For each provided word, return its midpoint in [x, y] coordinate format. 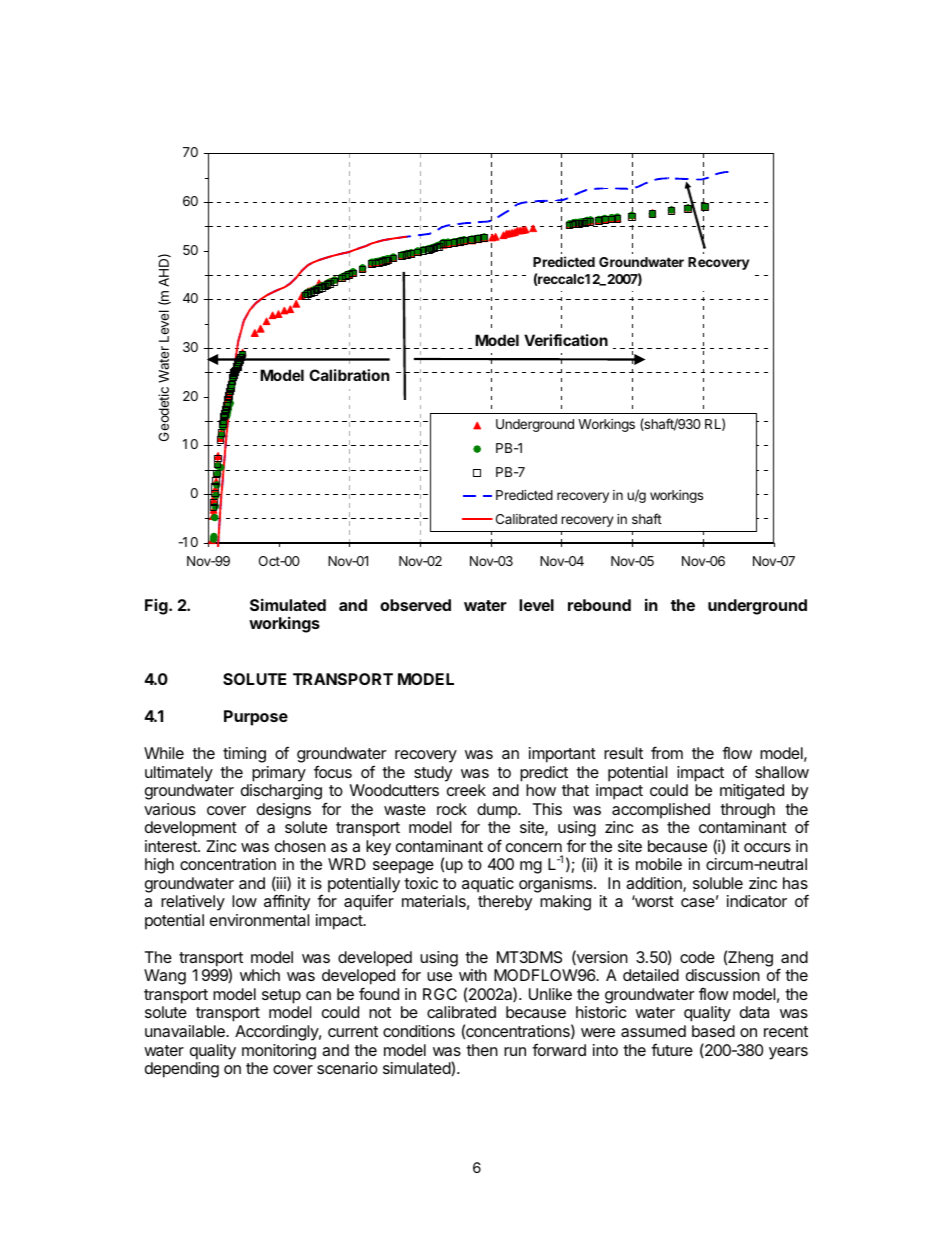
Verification [566, 340]
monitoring [279, 1052]
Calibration [349, 375]
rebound [599, 605]
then [482, 1050]
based [713, 1031]
